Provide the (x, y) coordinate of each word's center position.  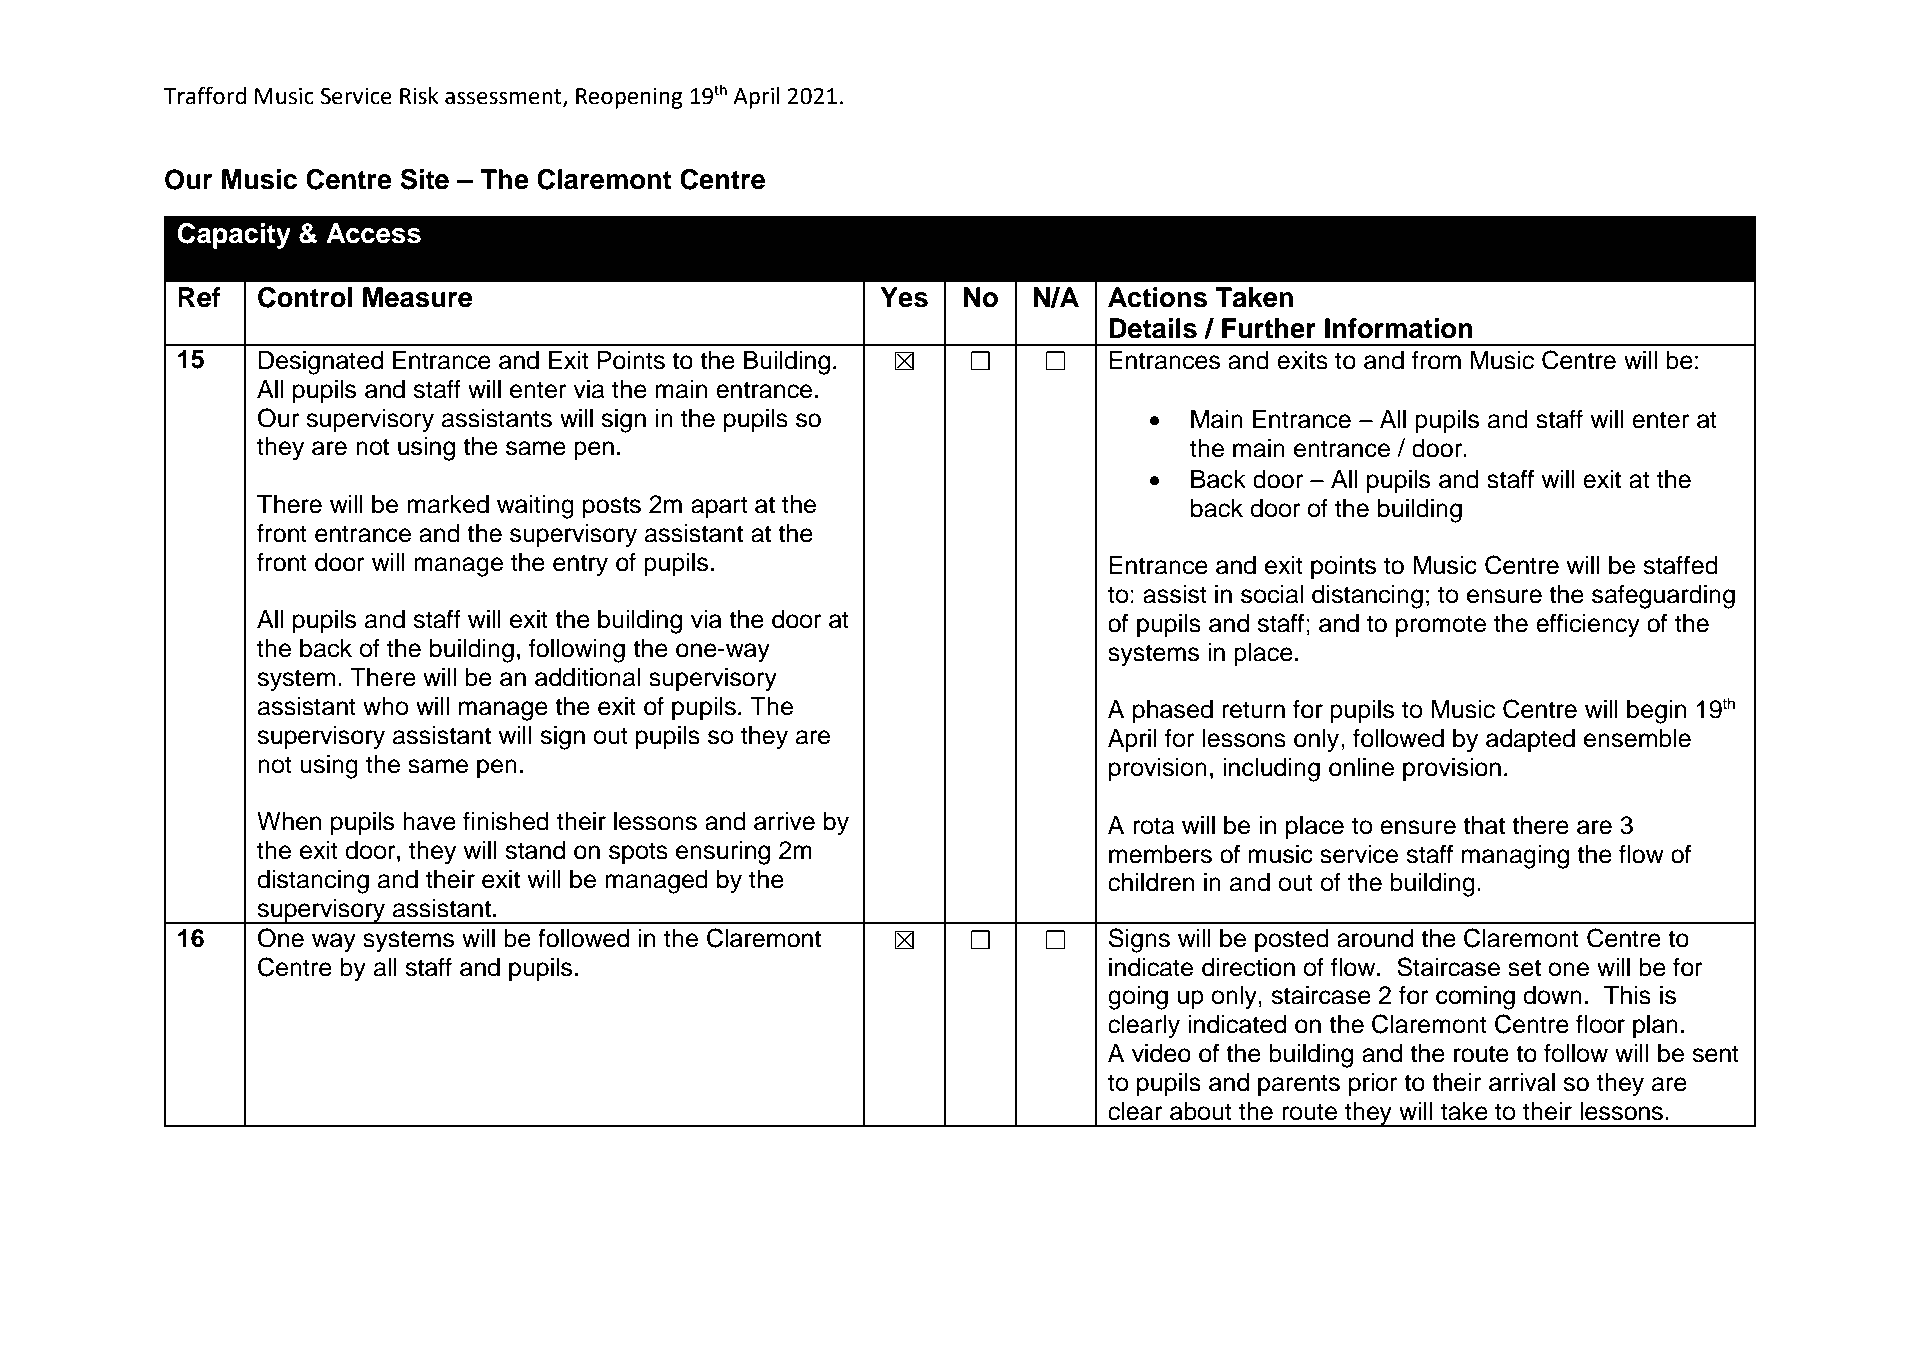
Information (1399, 328)
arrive (784, 821)
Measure (417, 297)
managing (1515, 857)
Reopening (629, 98)
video (1161, 1053)
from (1436, 360)
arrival (1522, 1082)
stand (535, 850)
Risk (419, 96)
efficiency (1588, 625)
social (1272, 594)
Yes (904, 297)
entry (580, 565)
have (429, 821)
